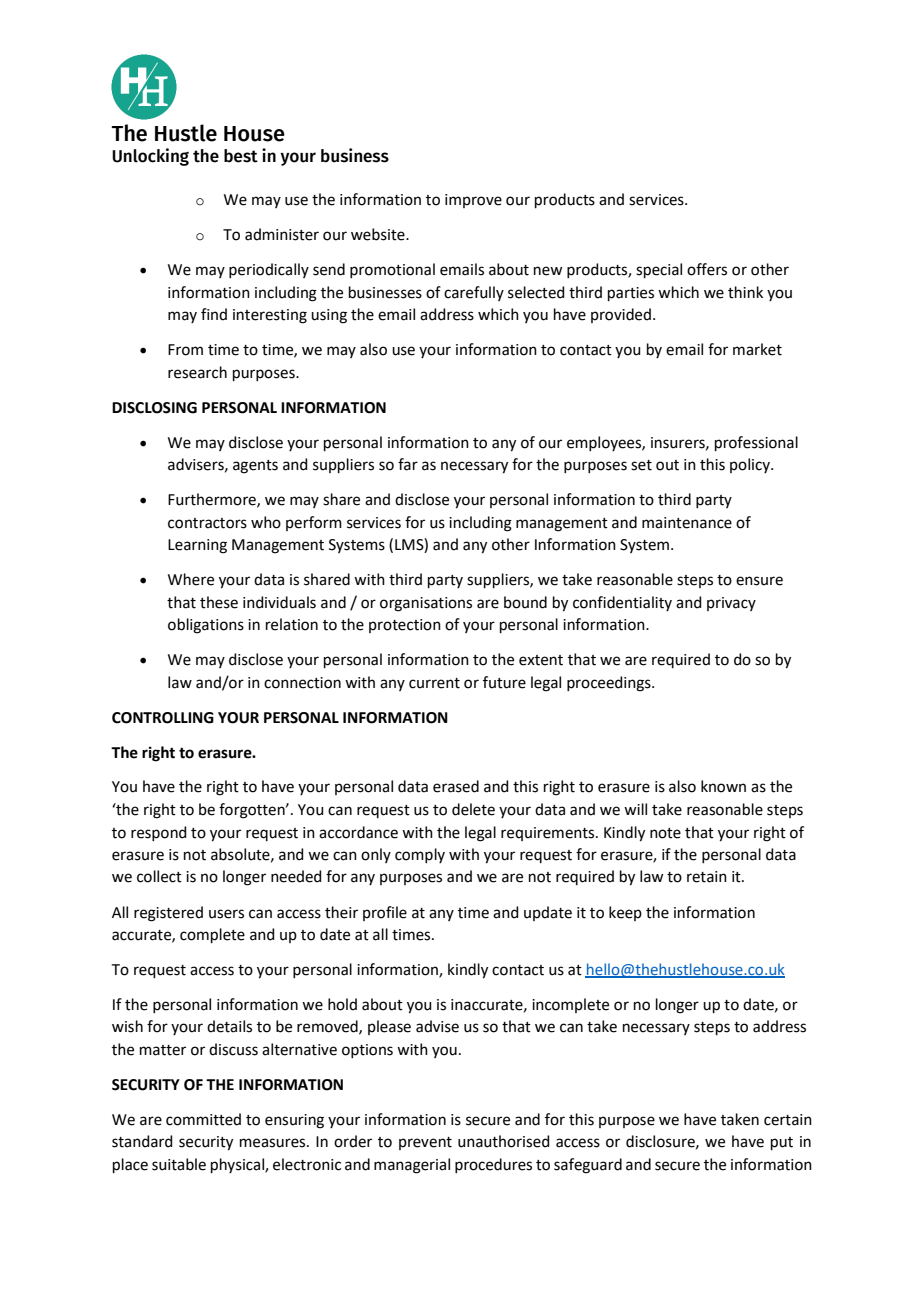 The height and width of the screenshot is (1308, 924). I want to click on current, so click(434, 683).
